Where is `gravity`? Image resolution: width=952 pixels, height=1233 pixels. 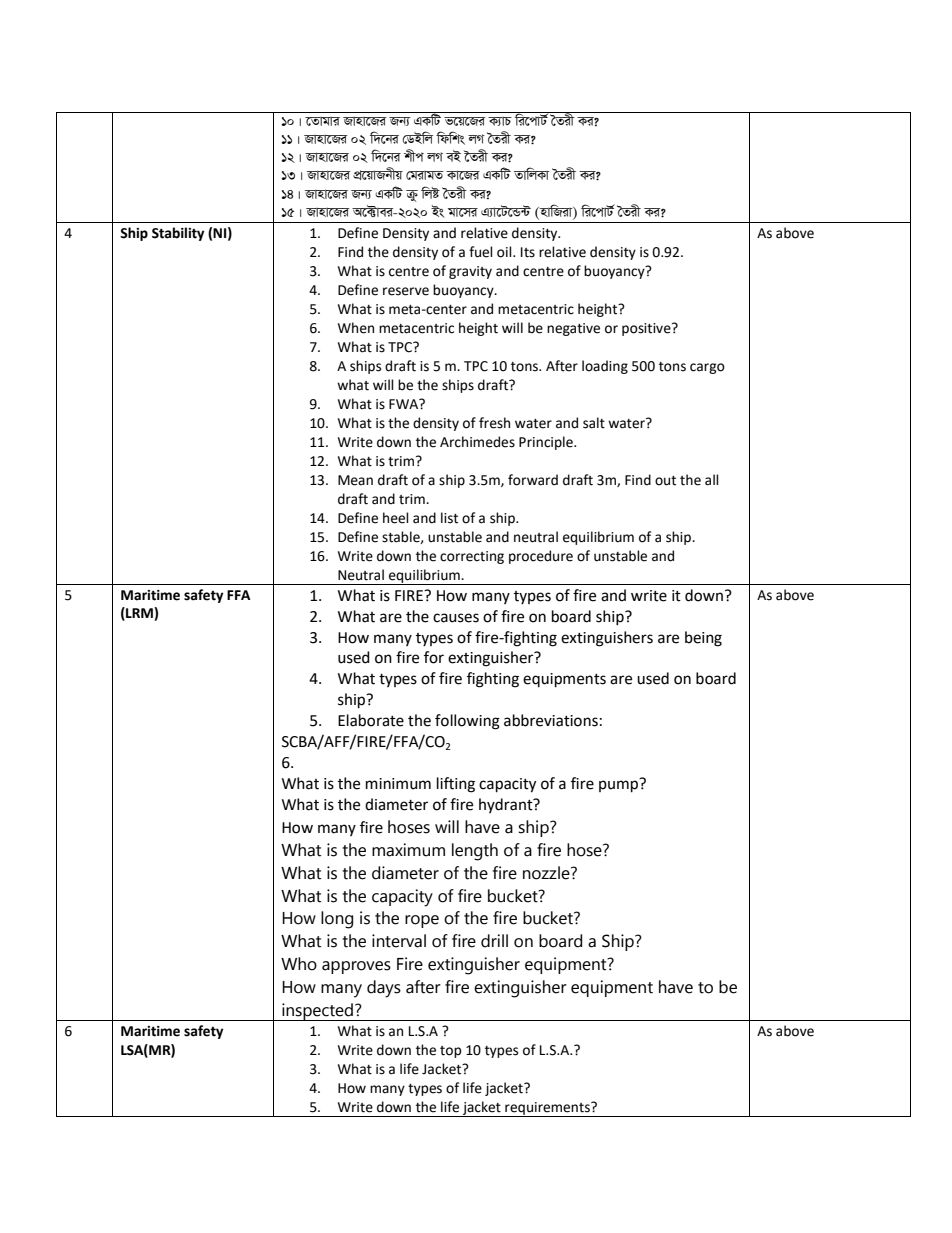 gravity is located at coordinates (470, 272).
